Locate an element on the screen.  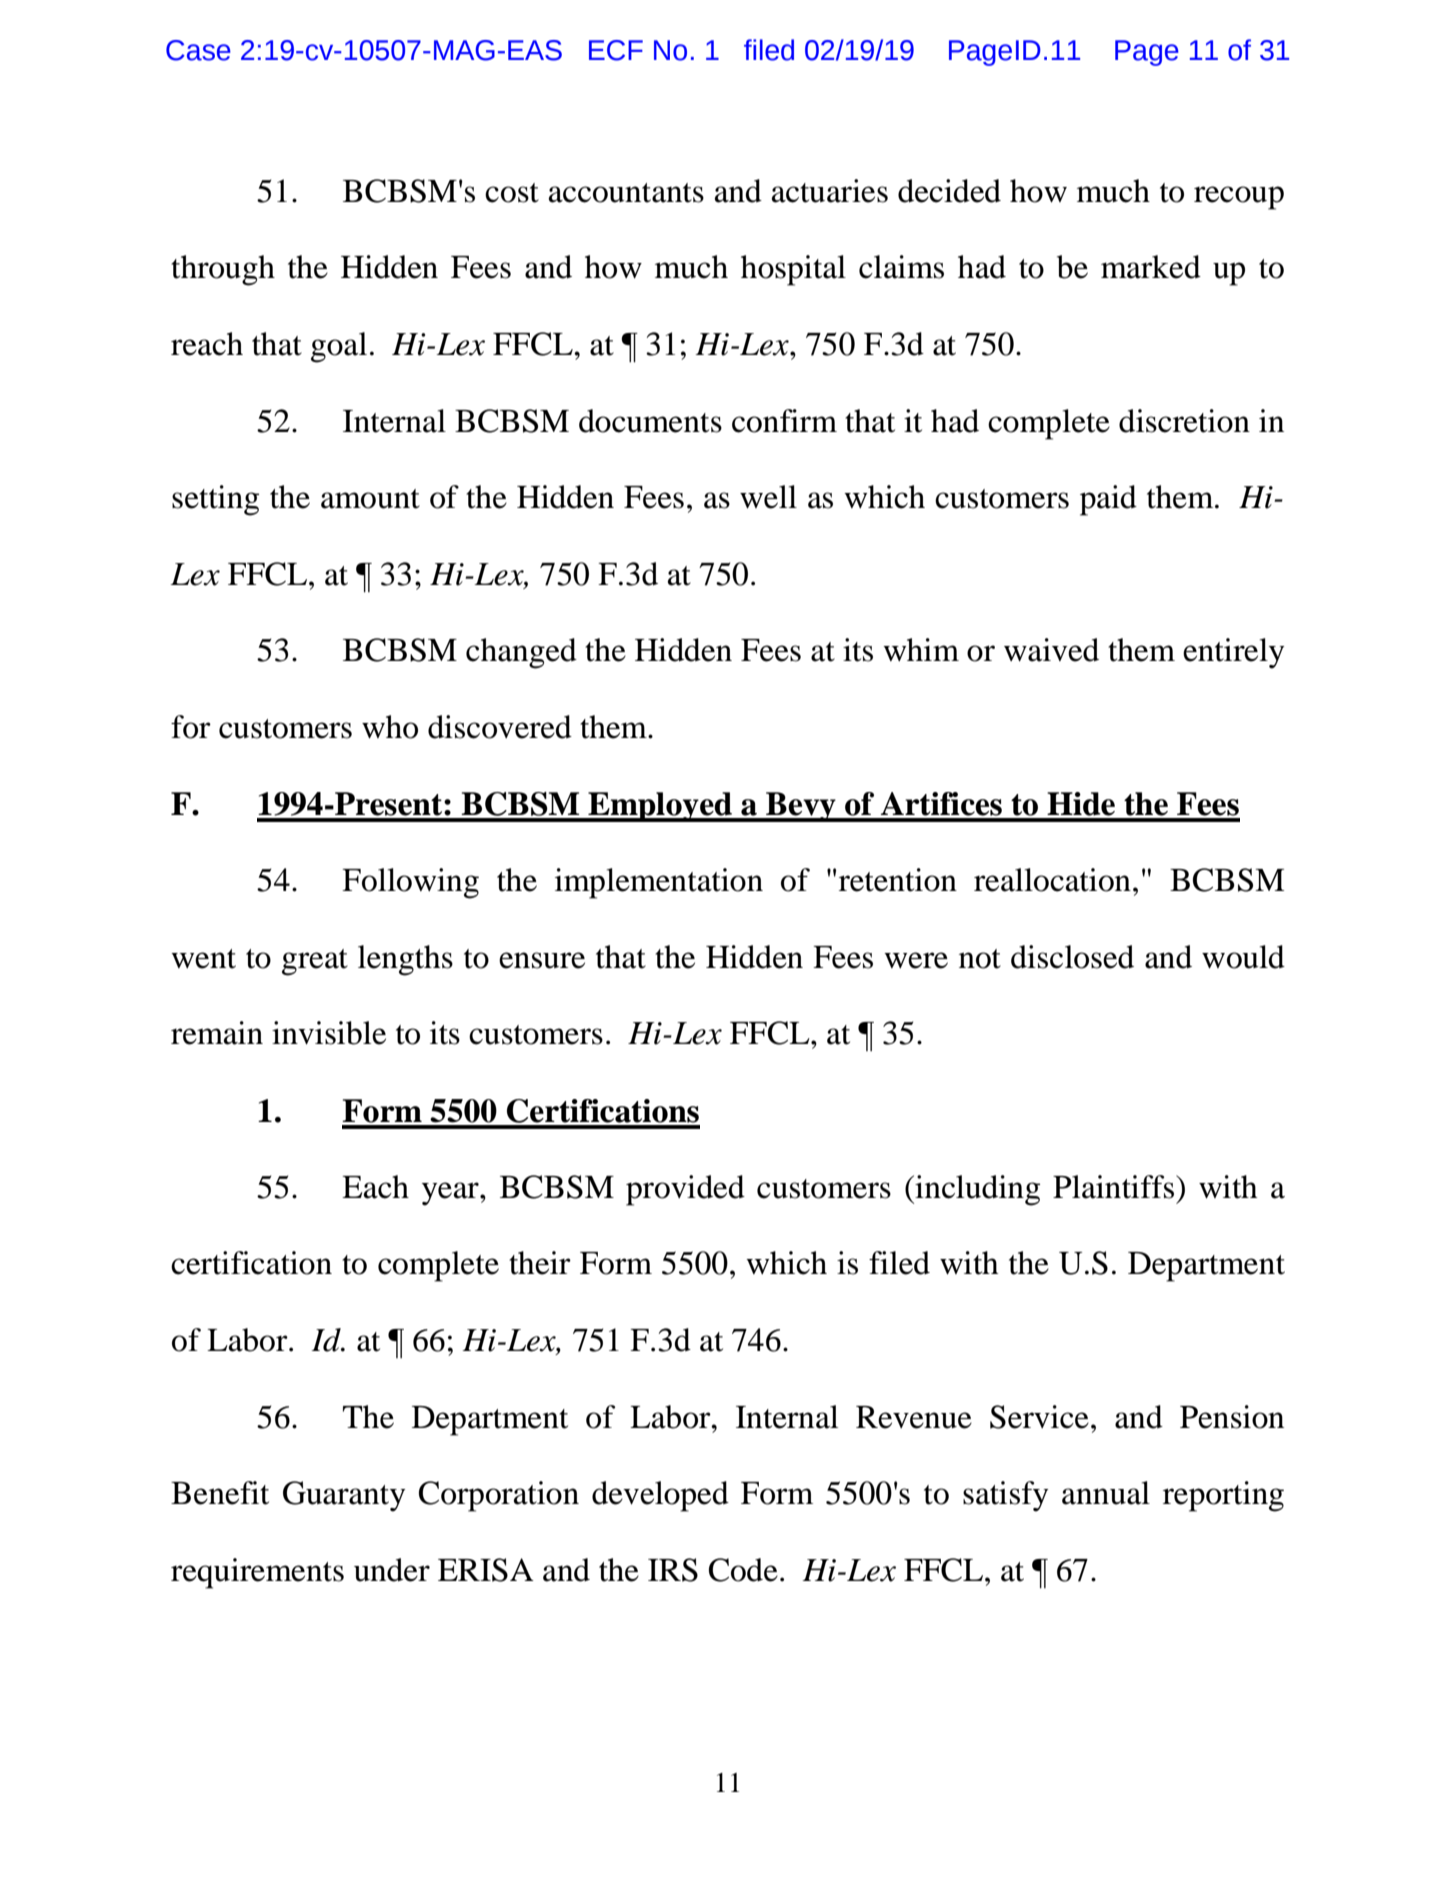
Code is located at coordinates (743, 1570).
